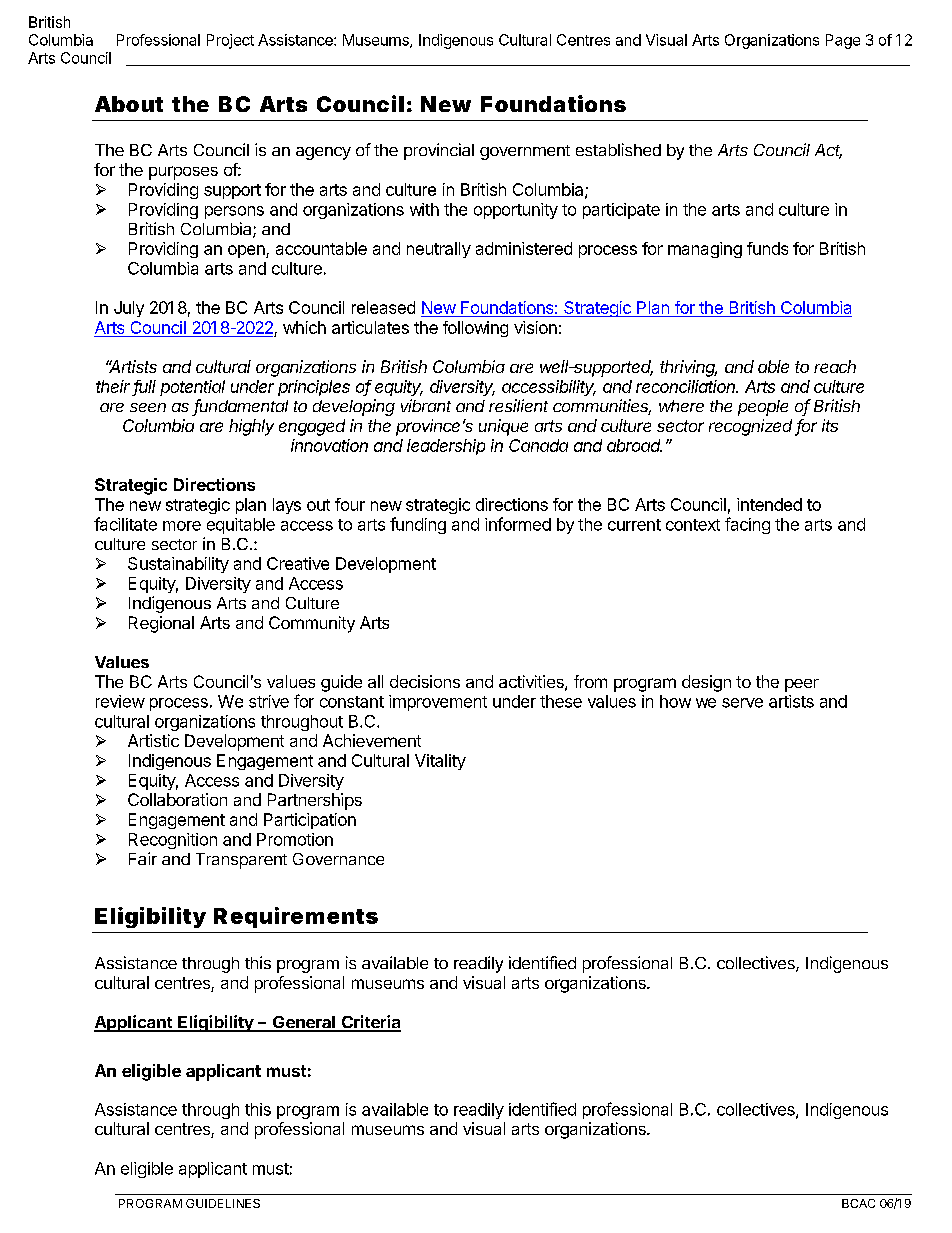  I want to click on facing, so click(747, 525).
